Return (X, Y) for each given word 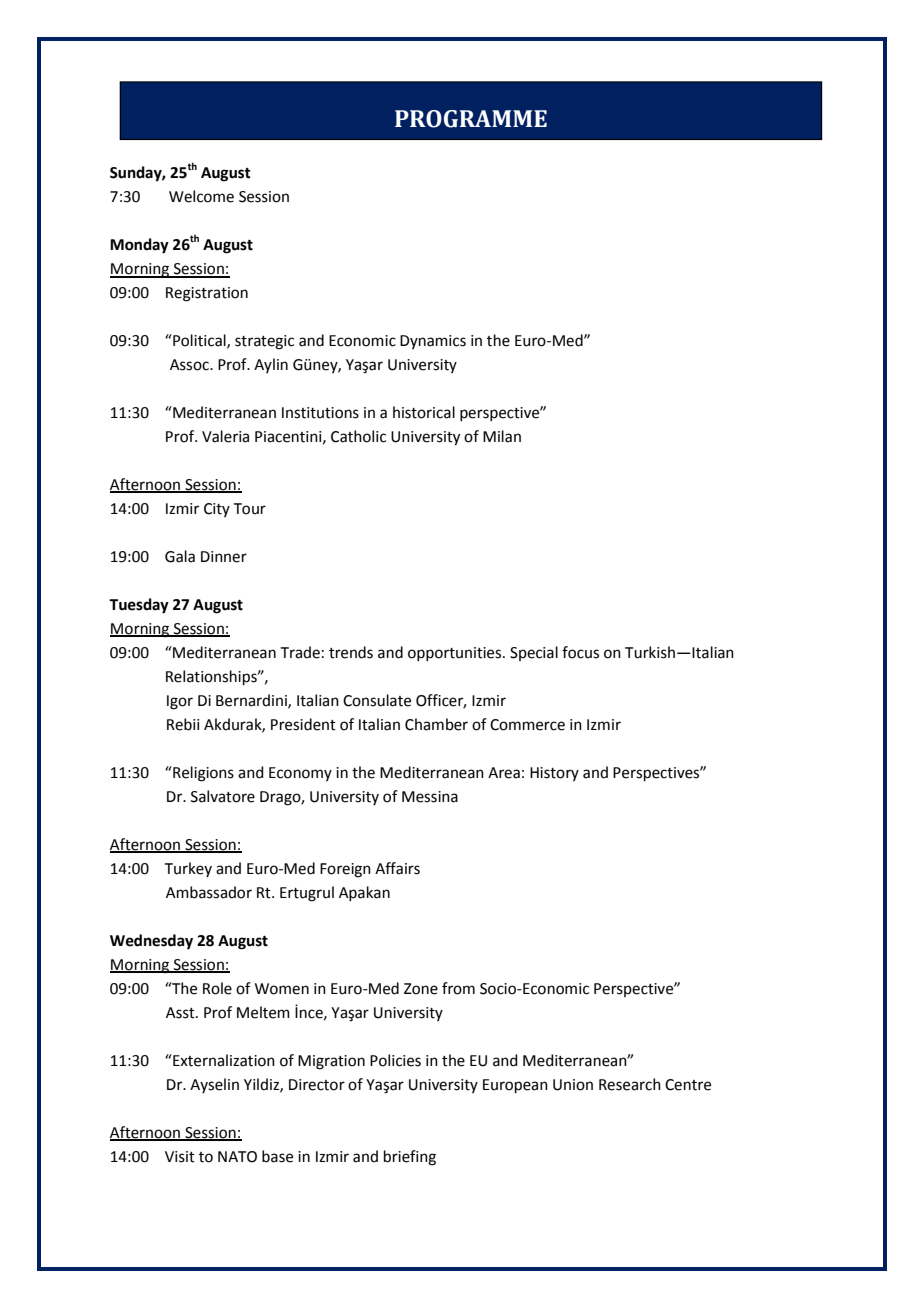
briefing (410, 1158)
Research (630, 1084)
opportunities (456, 654)
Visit (180, 1157)
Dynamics (433, 342)
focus (580, 652)
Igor (180, 702)
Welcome (201, 196)
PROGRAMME (471, 119)
